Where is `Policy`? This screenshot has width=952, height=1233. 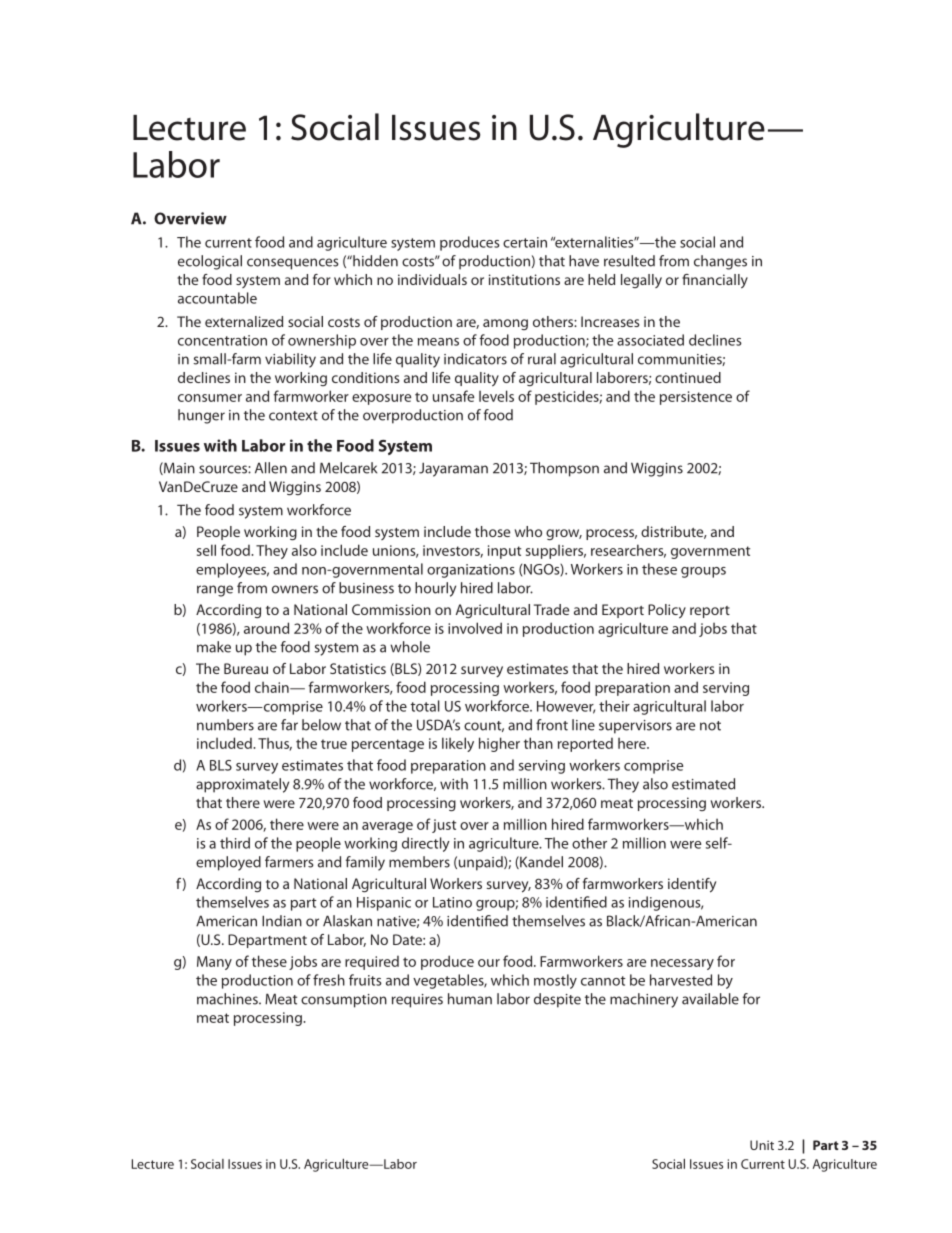
Policy is located at coordinates (667, 611).
